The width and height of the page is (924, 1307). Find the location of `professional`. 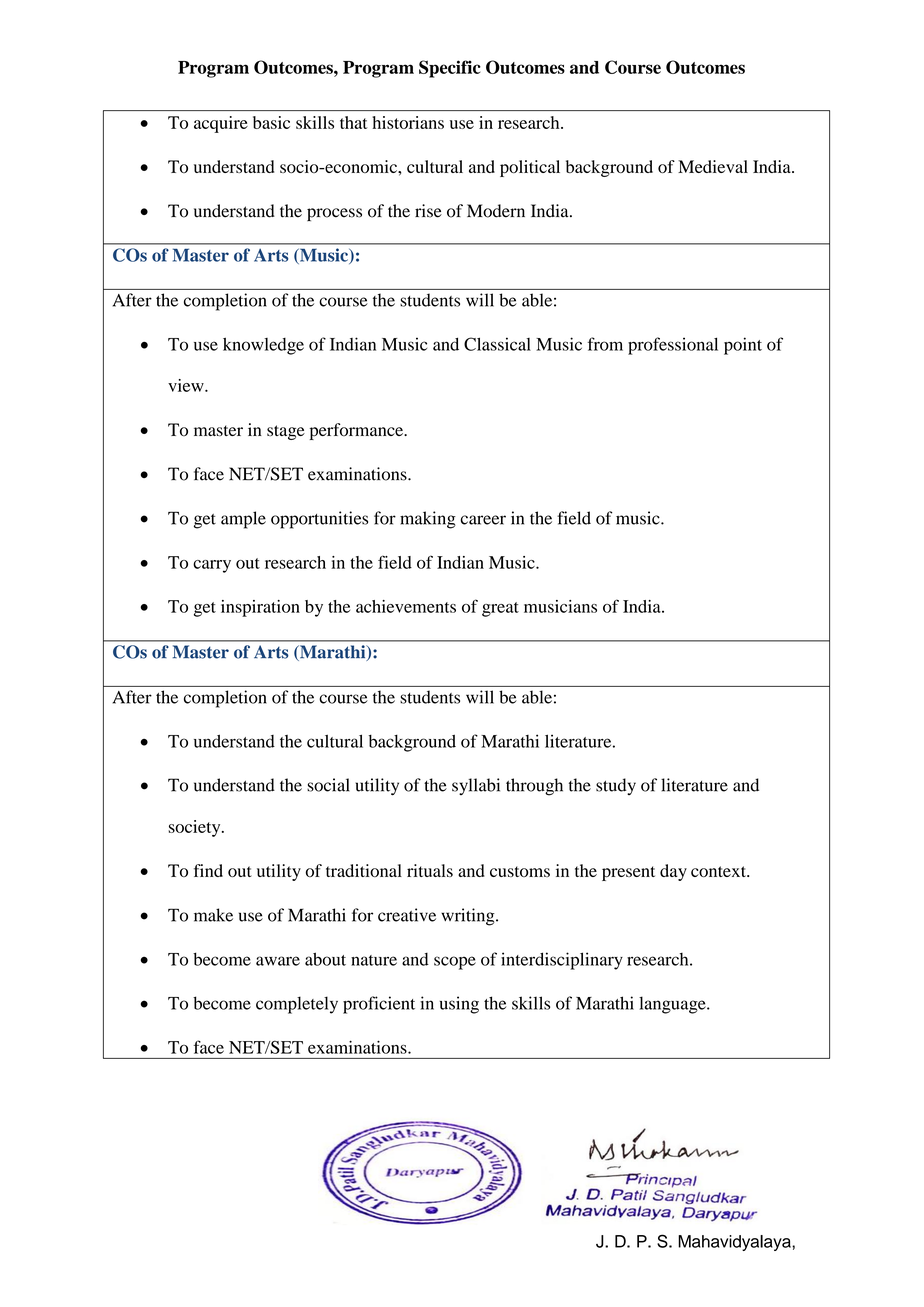

professional is located at coordinates (673, 346).
